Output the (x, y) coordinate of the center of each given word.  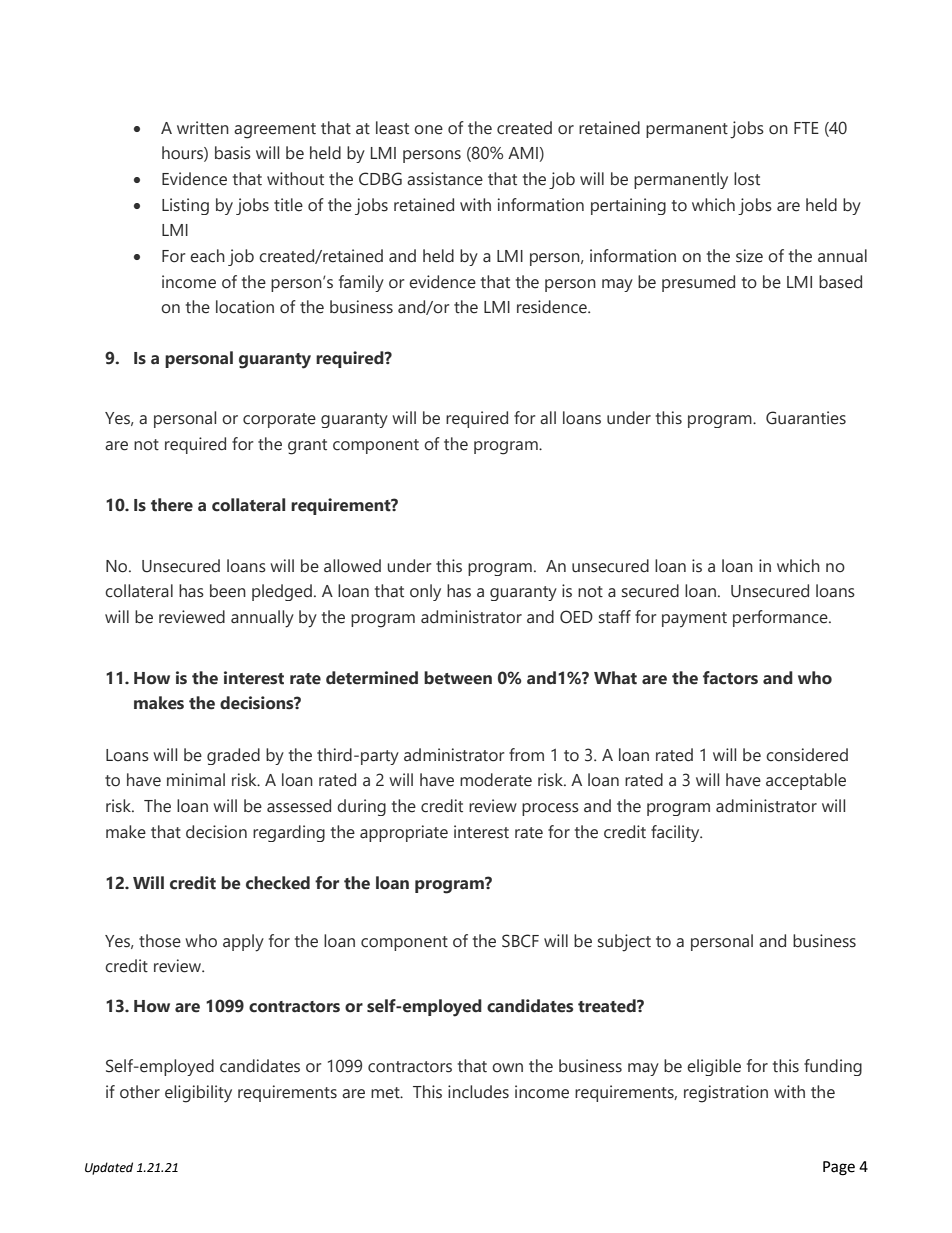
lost (747, 179)
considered (807, 755)
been (228, 591)
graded (233, 756)
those (160, 941)
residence (553, 307)
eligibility (198, 1094)
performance (781, 618)
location (245, 307)
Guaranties (806, 418)
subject (624, 943)
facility (676, 833)
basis (233, 153)
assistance (445, 179)
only (425, 592)
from (526, 755)
